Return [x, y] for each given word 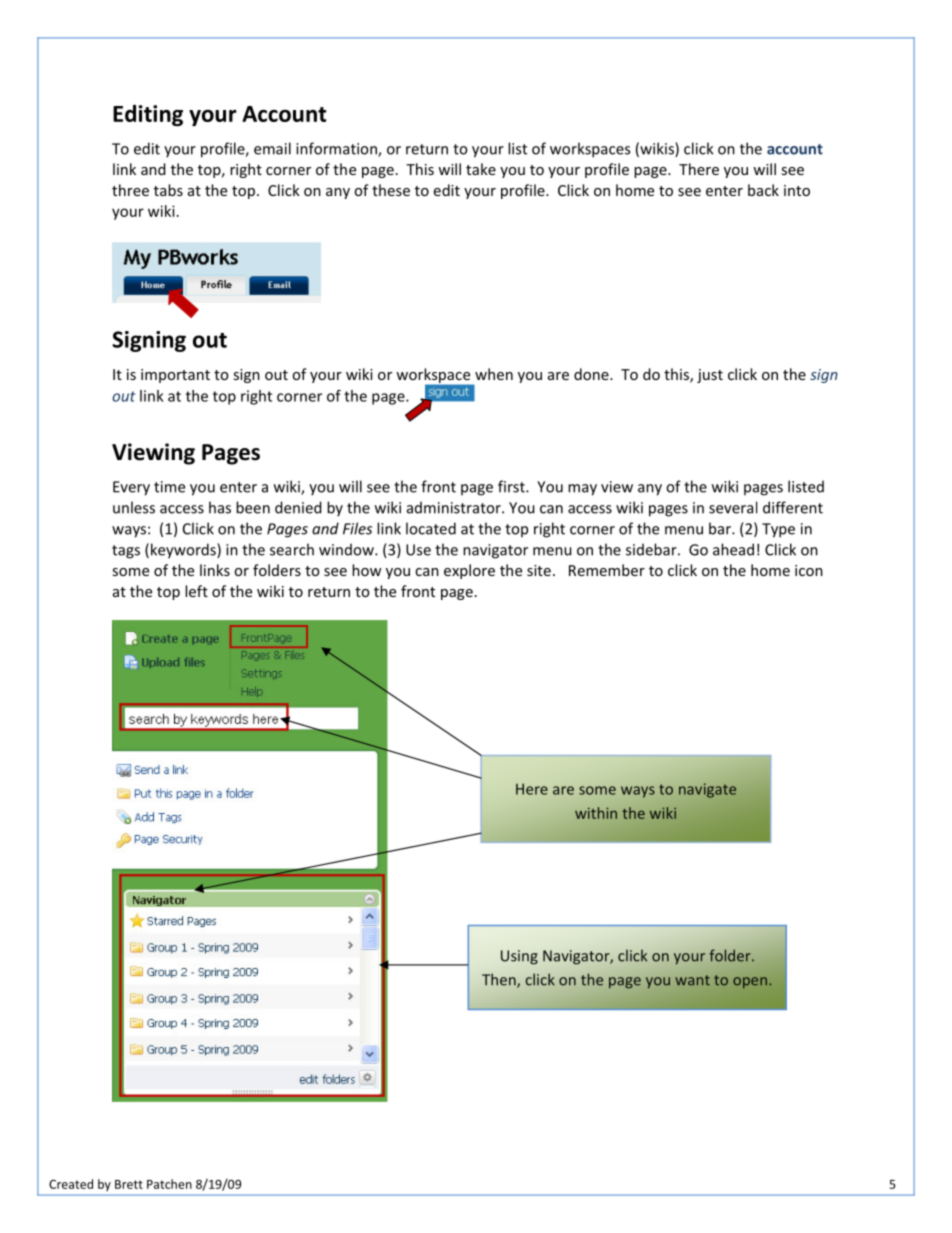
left [196, 591]
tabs [168, 190]
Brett [129, 1184]
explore [469, 571]
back [763, 190]
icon [809, 570]
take [481, 169]
